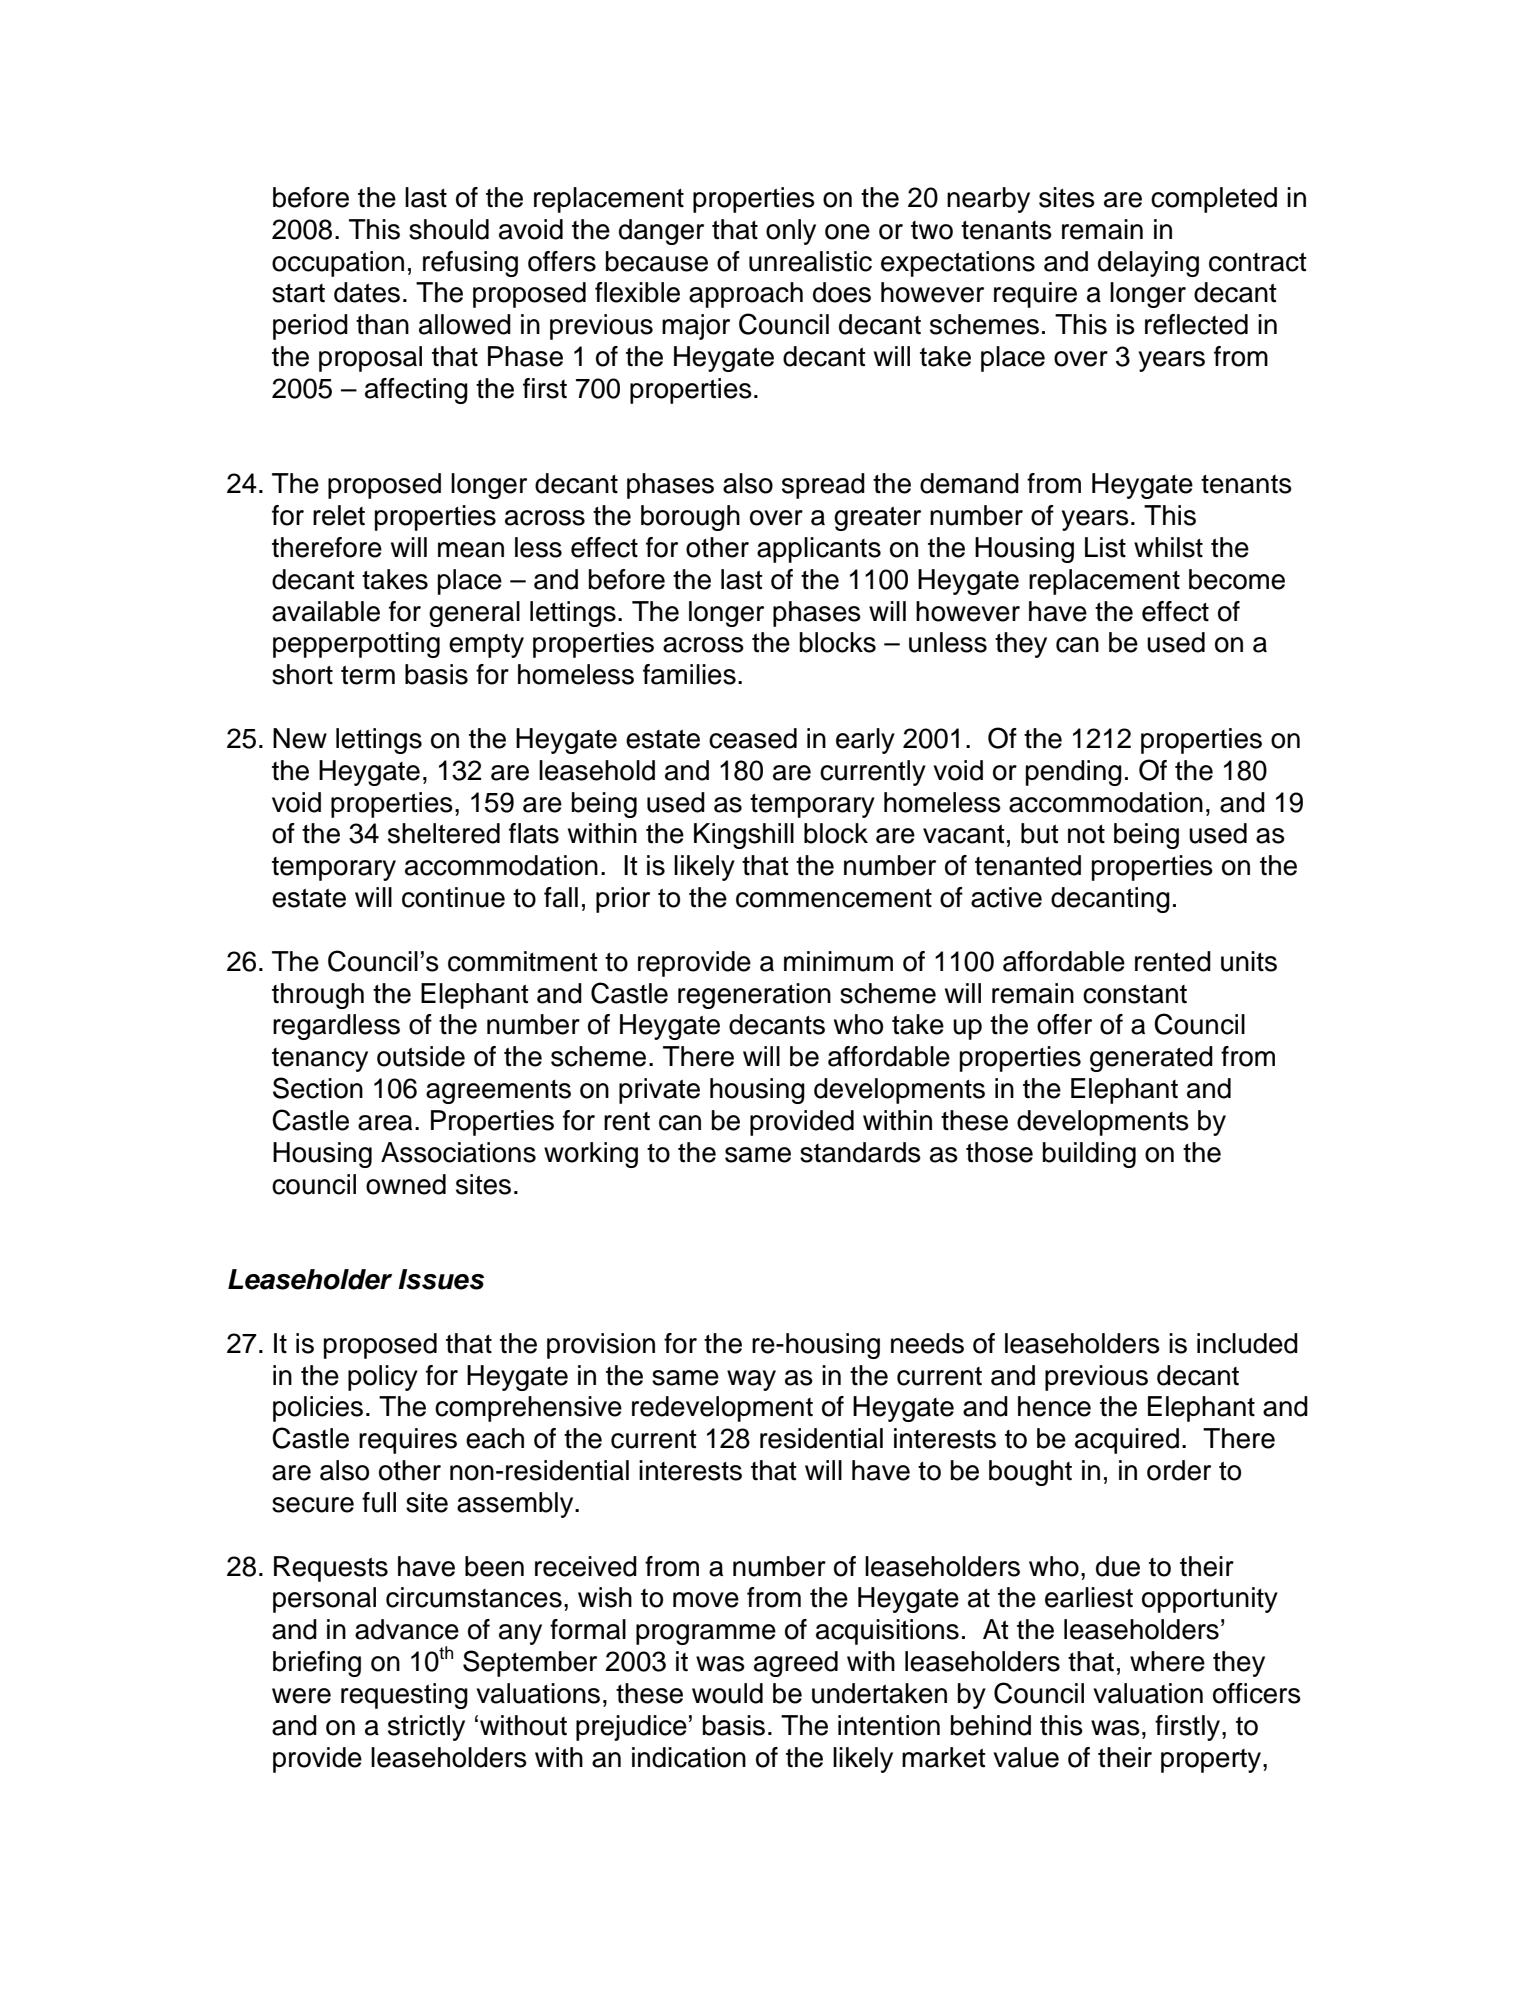 The image size is (1540, 1993). I want to click on strictly, so click(426, 1728).
